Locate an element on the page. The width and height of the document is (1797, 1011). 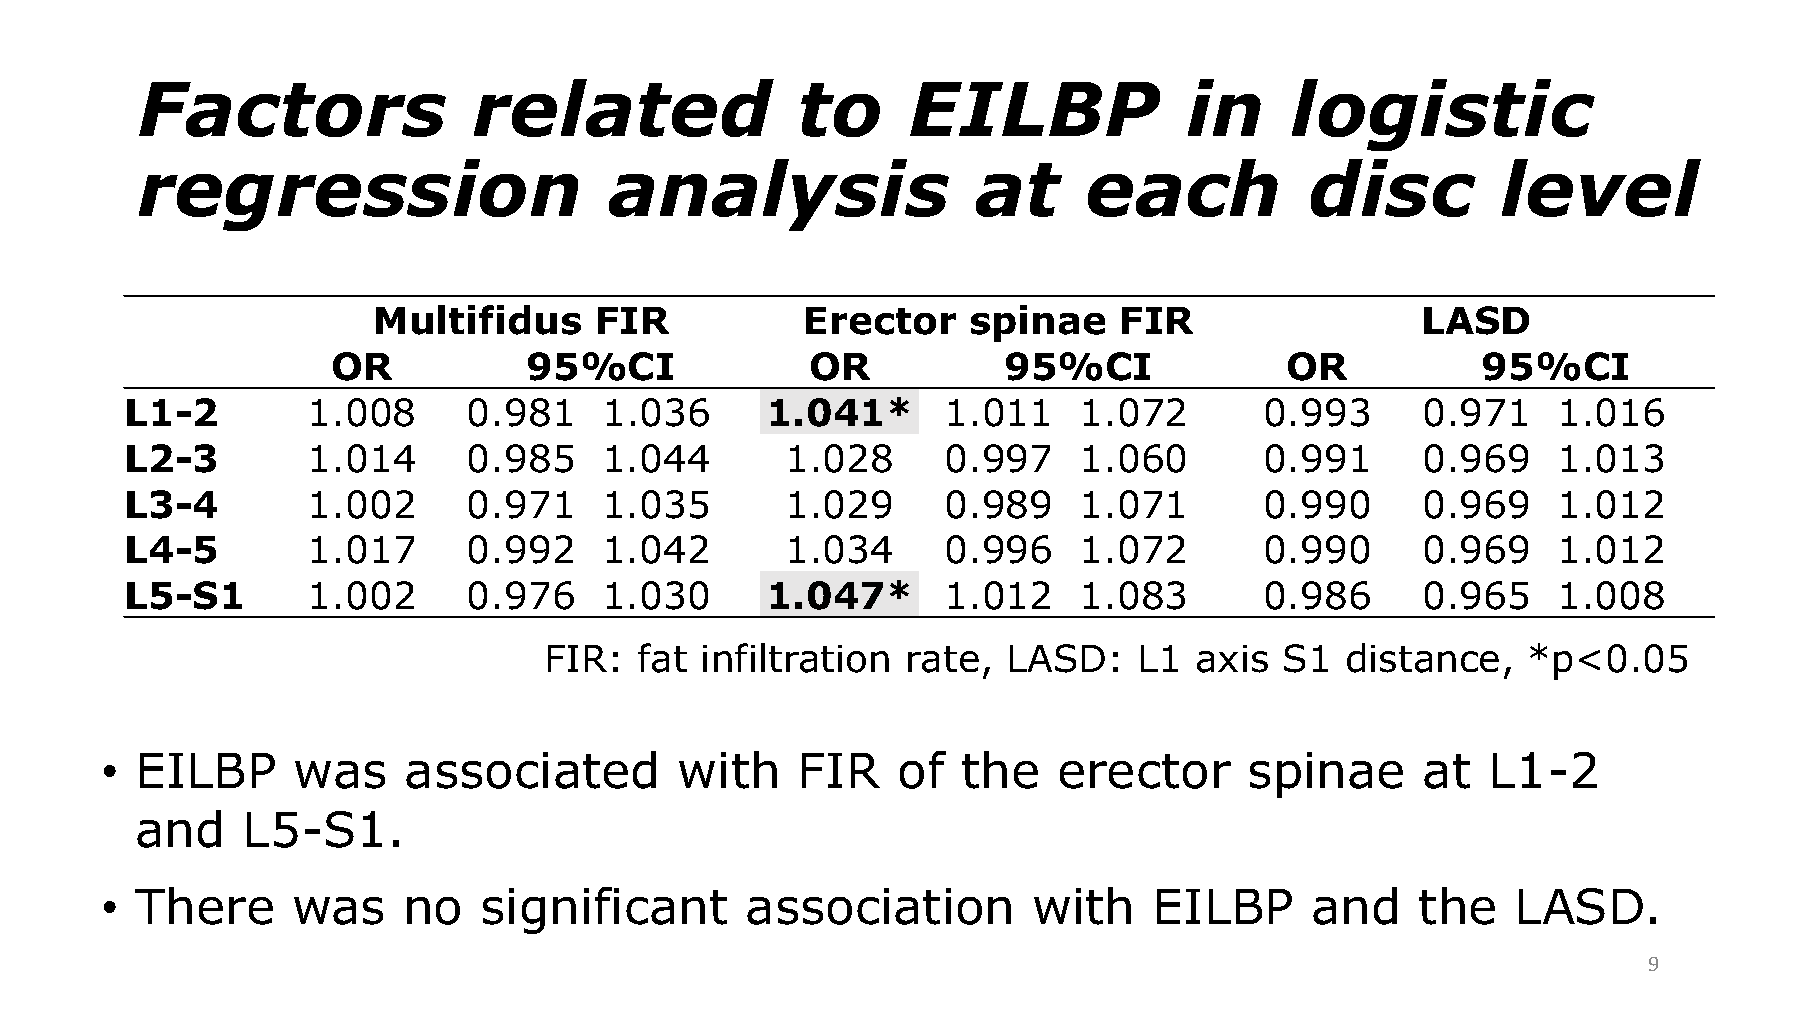
Factors is located at coordinates (292, 109).
